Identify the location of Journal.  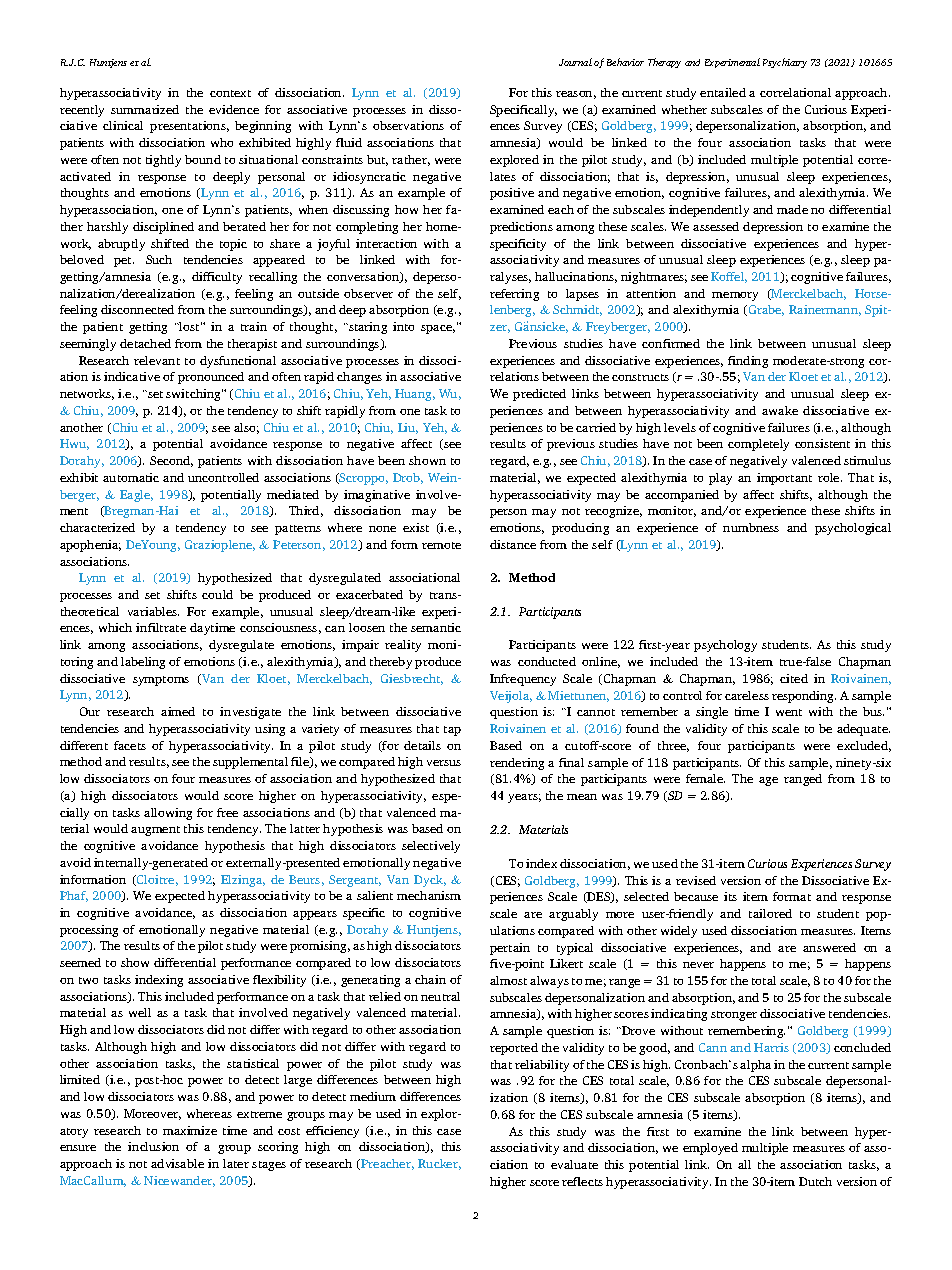
(575, 62).
